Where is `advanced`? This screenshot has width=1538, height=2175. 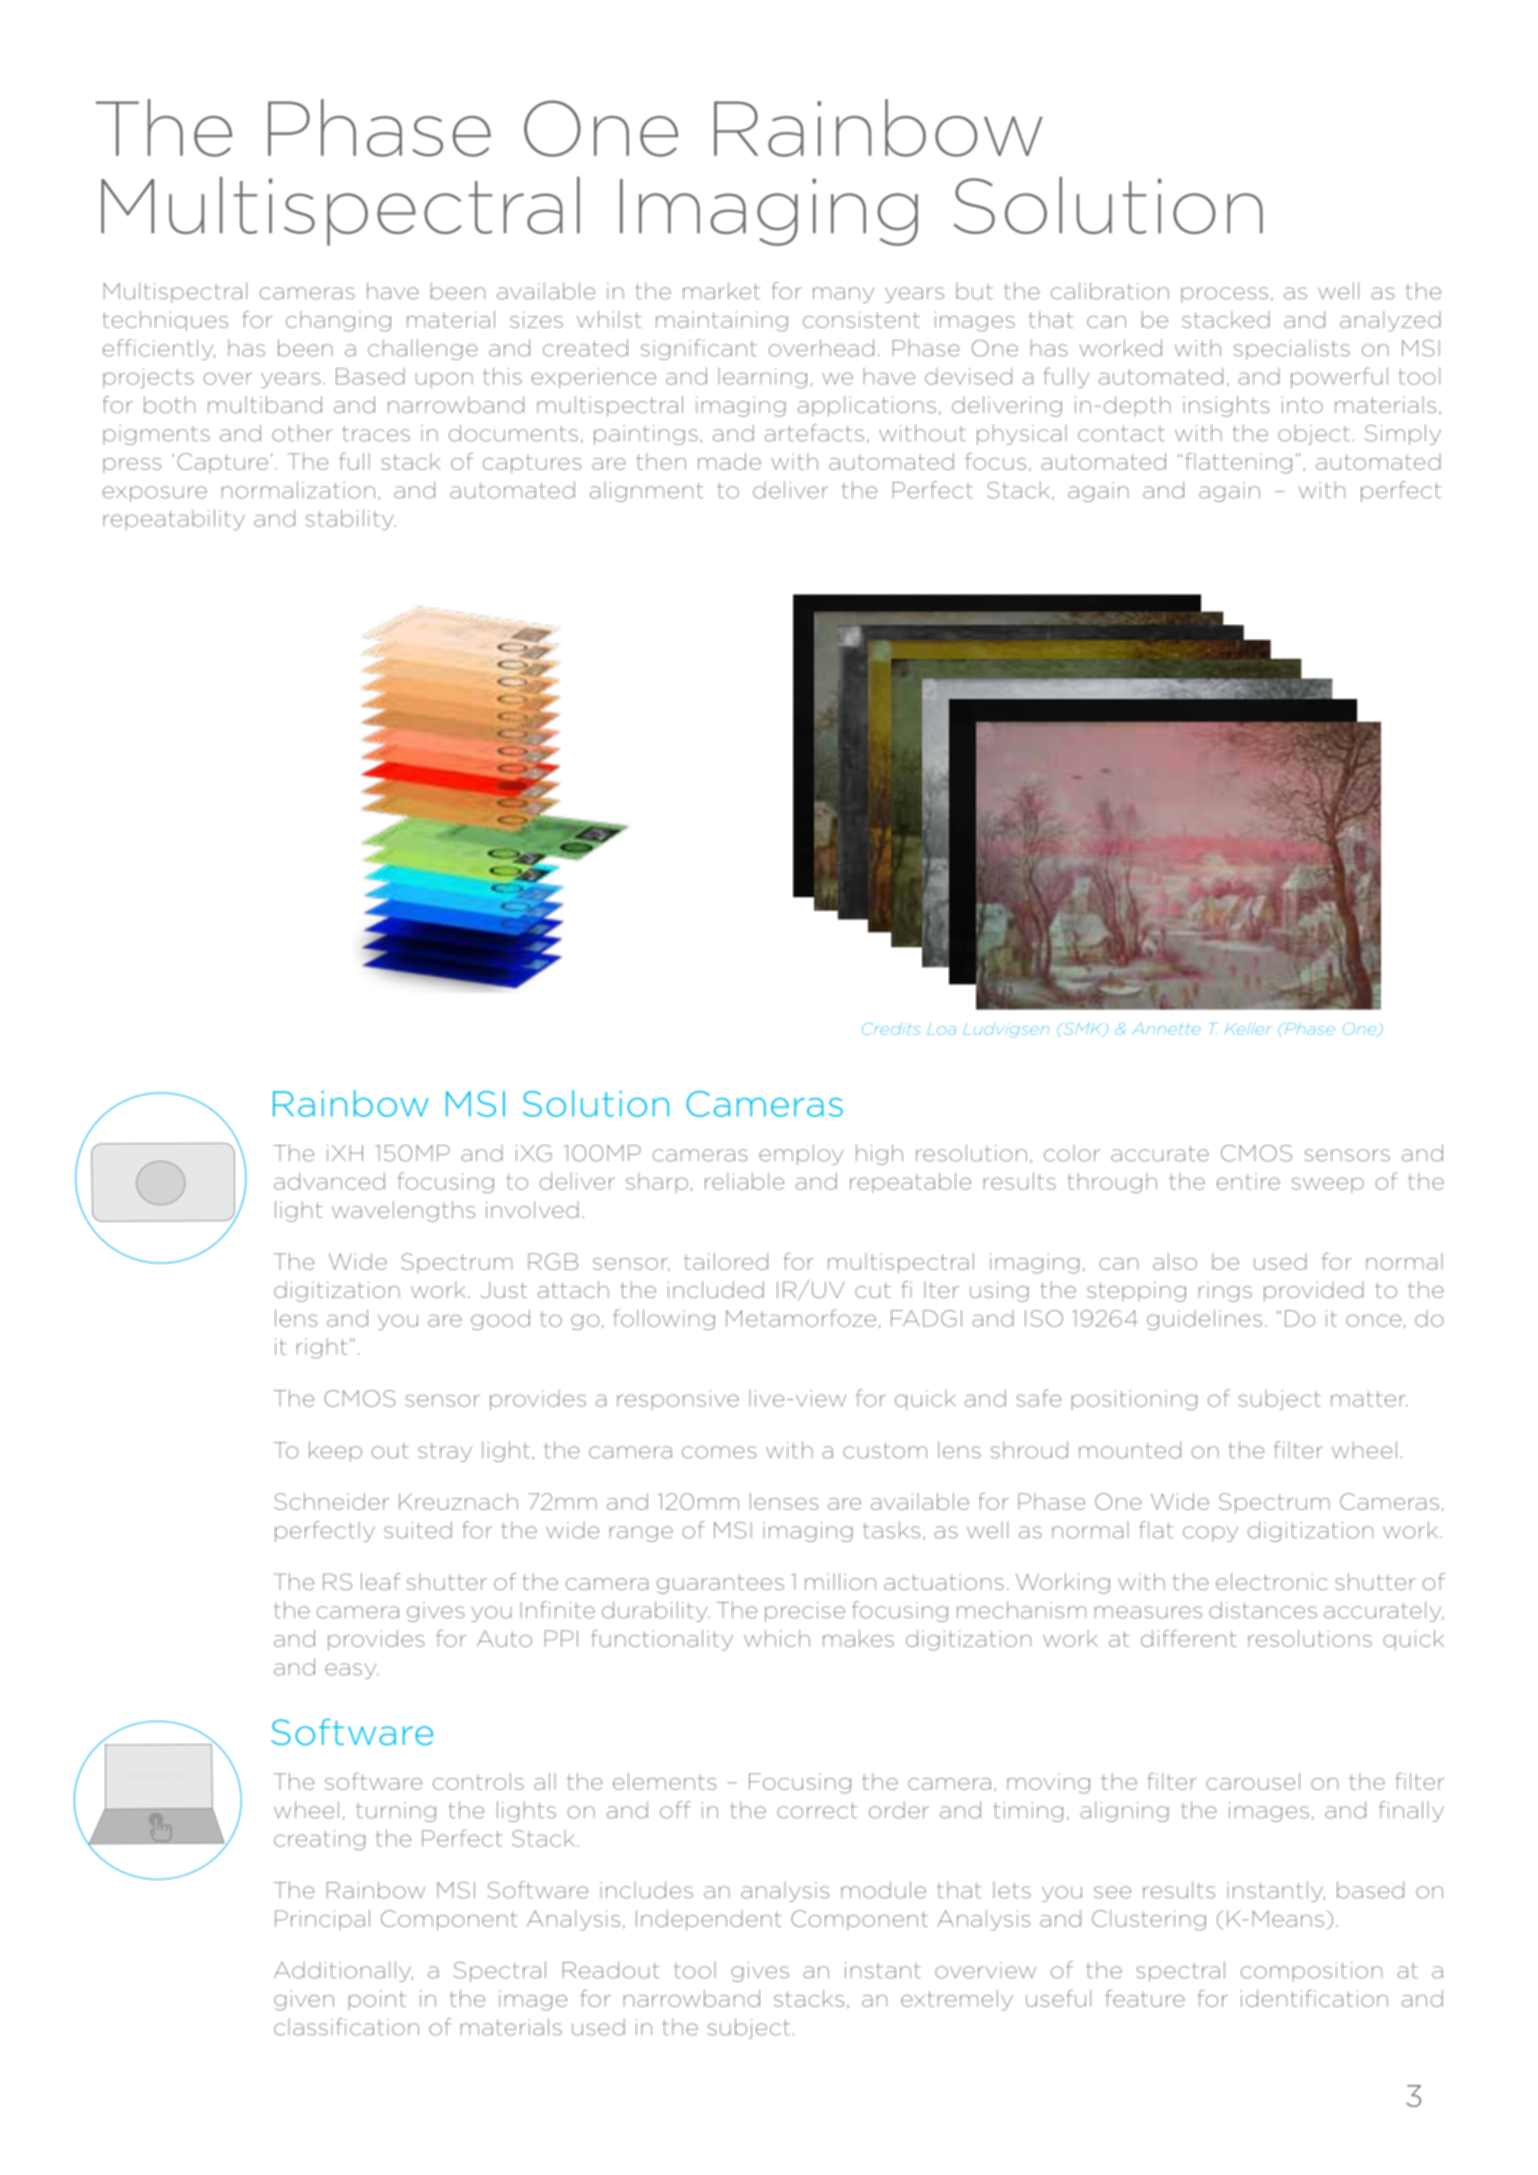
advanced is located at coordinates (329, 1181).
